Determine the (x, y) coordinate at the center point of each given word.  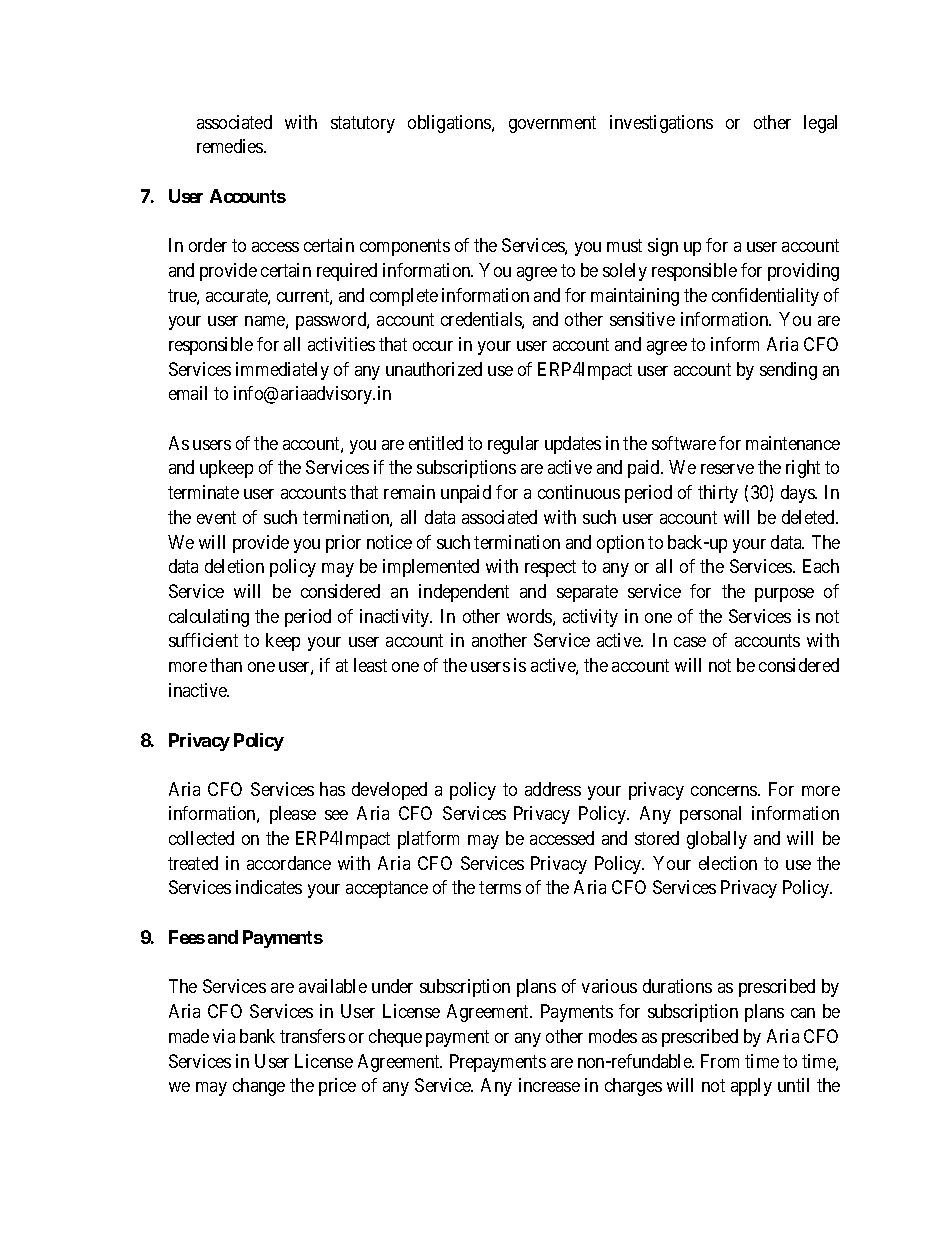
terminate (203, 492)
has (332, 789)
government (552, 124)
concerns (725, 791)
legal (820, 124)
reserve (727, 469)
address (553, 789)
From (720, 1061)
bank (257, 1036)
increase (549, 1085)
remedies (231, 146)
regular (513, 445)
